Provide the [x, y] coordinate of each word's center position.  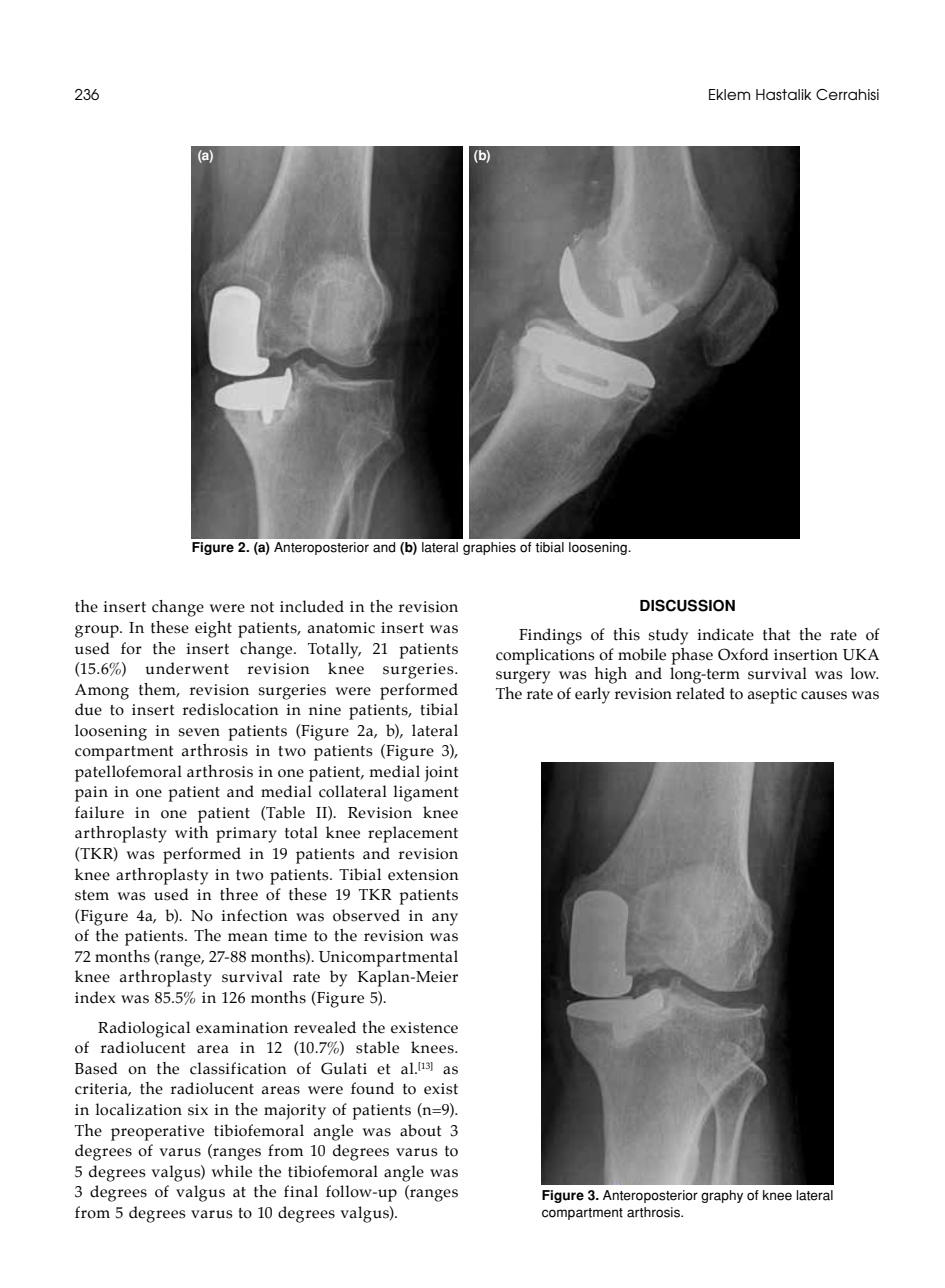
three [239, 894]
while [232, 1171]
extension [423, 875]
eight [213, 629]
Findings [550, 636]
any [445, 919]
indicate [725, 634]
